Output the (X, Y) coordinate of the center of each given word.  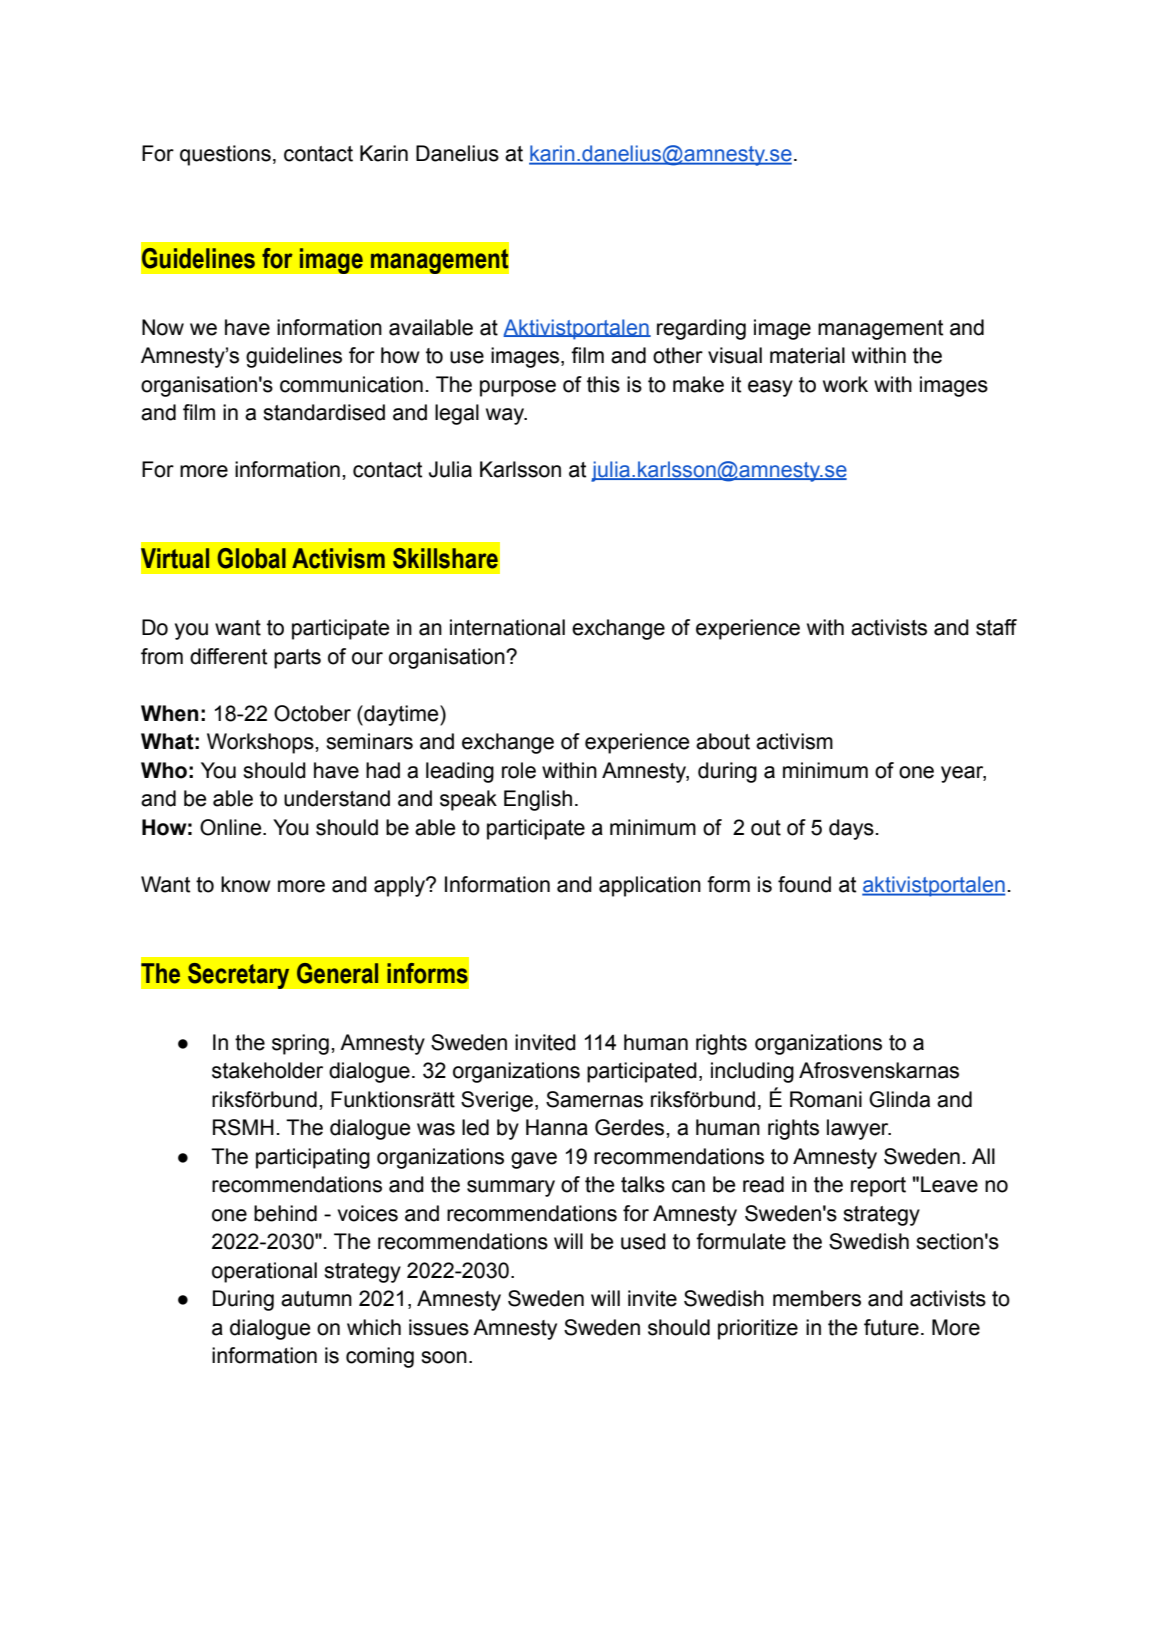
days (851, 829)
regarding (701, 329)
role (519, 770)
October (312, 713)
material (807, 355)
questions (225, 155)
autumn (316, 1299)
